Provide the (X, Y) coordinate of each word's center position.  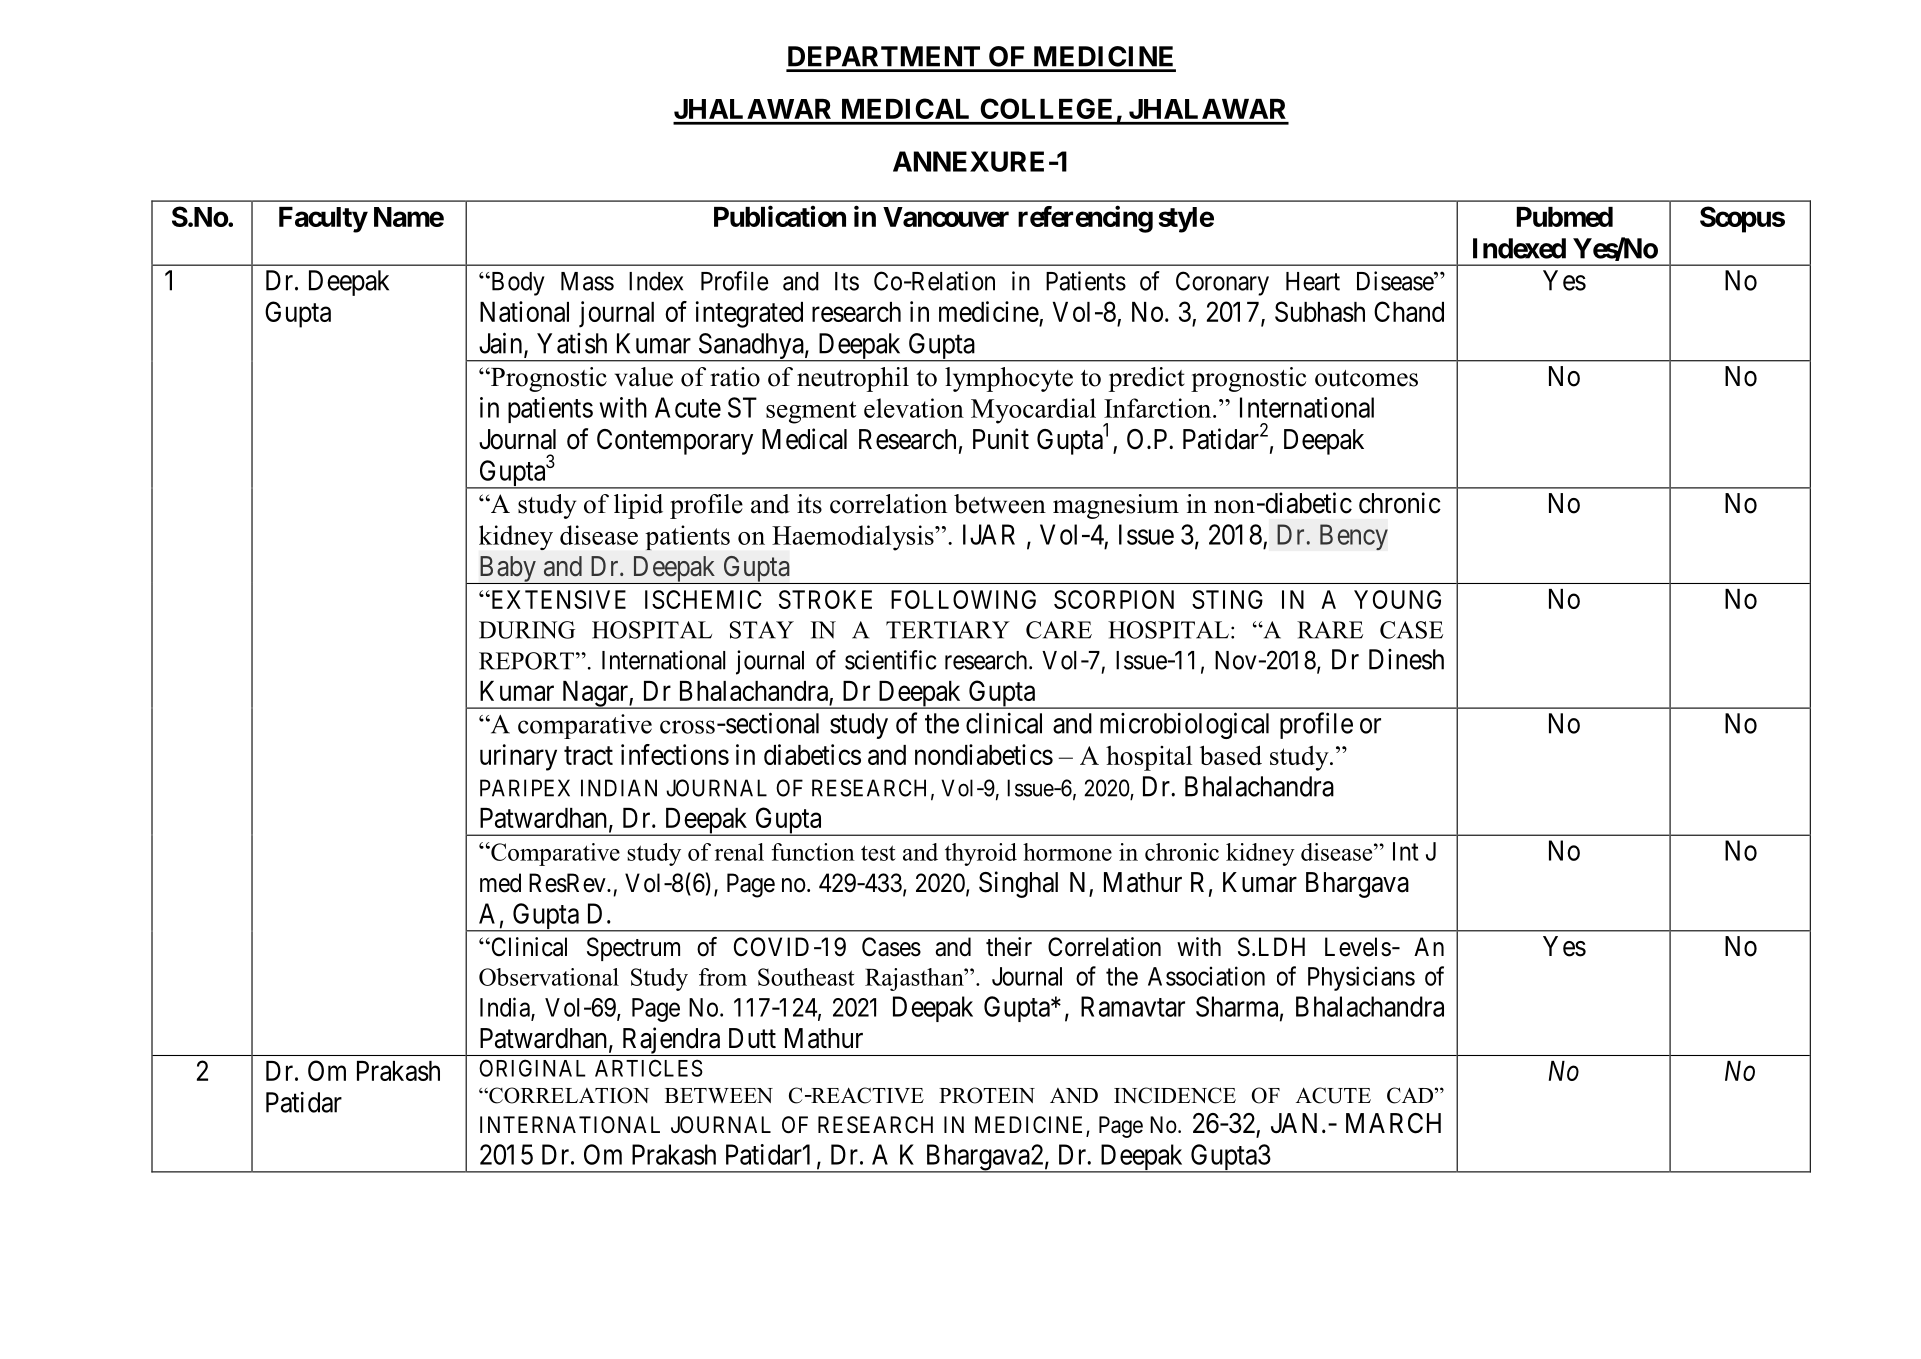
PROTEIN (987, 1095)
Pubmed (1565, 217)
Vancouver (946, 217)
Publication (780, 216)
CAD (1411, 1095)
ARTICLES (649, 1068)
